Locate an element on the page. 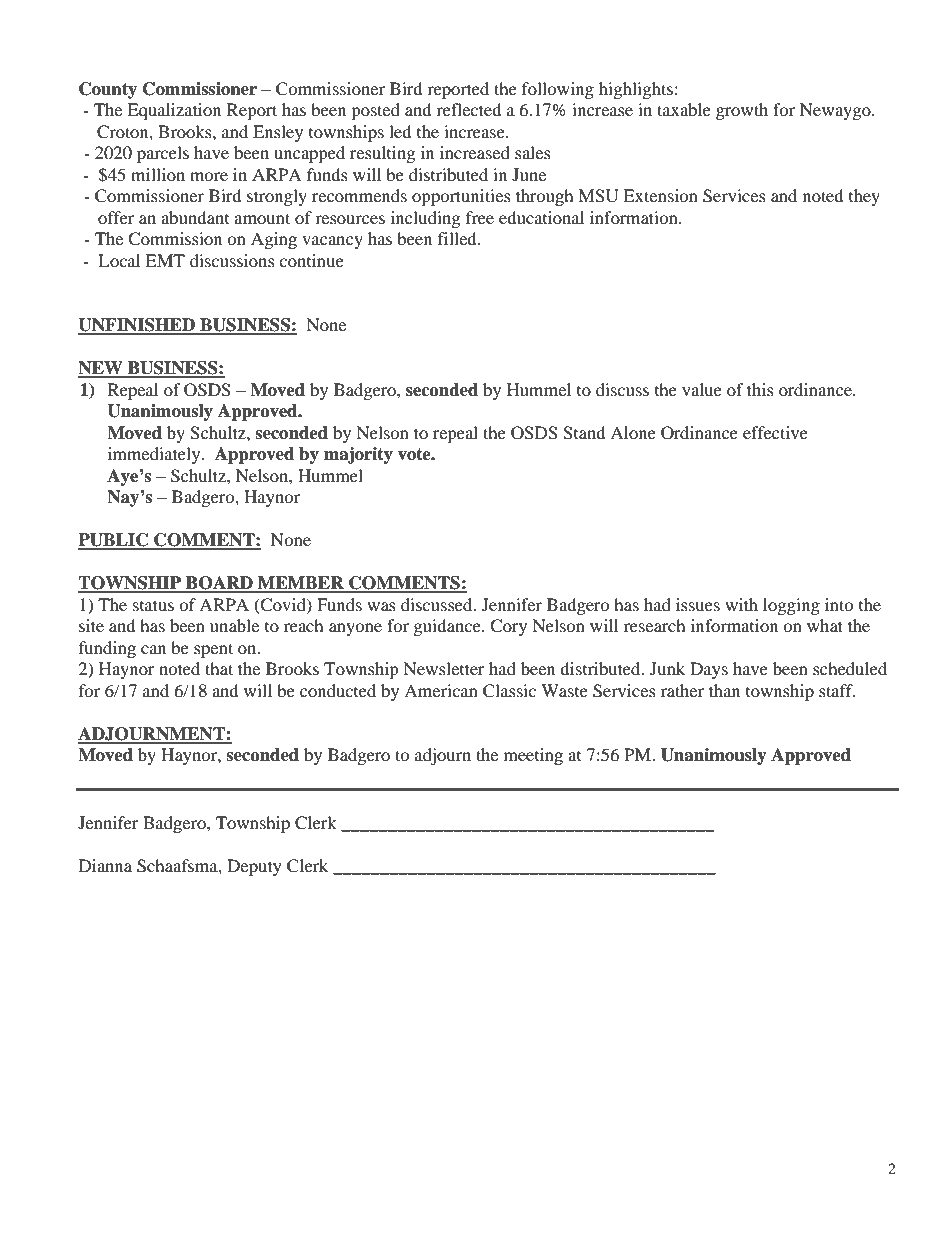 The height and width of the page is (1233, 952). effective is located at coordinates (775, 432).
